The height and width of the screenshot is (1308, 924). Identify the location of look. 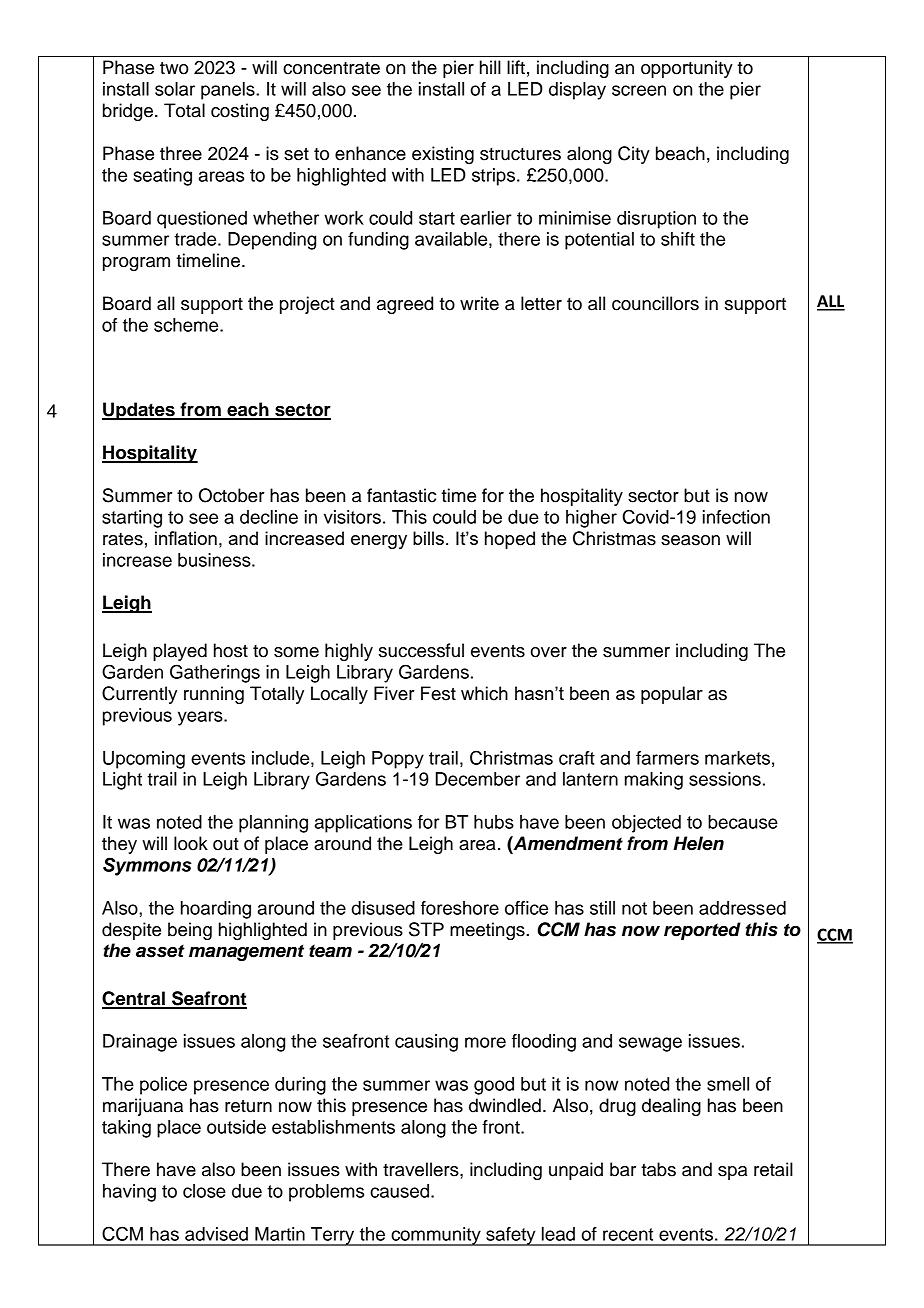
(191, 843).
